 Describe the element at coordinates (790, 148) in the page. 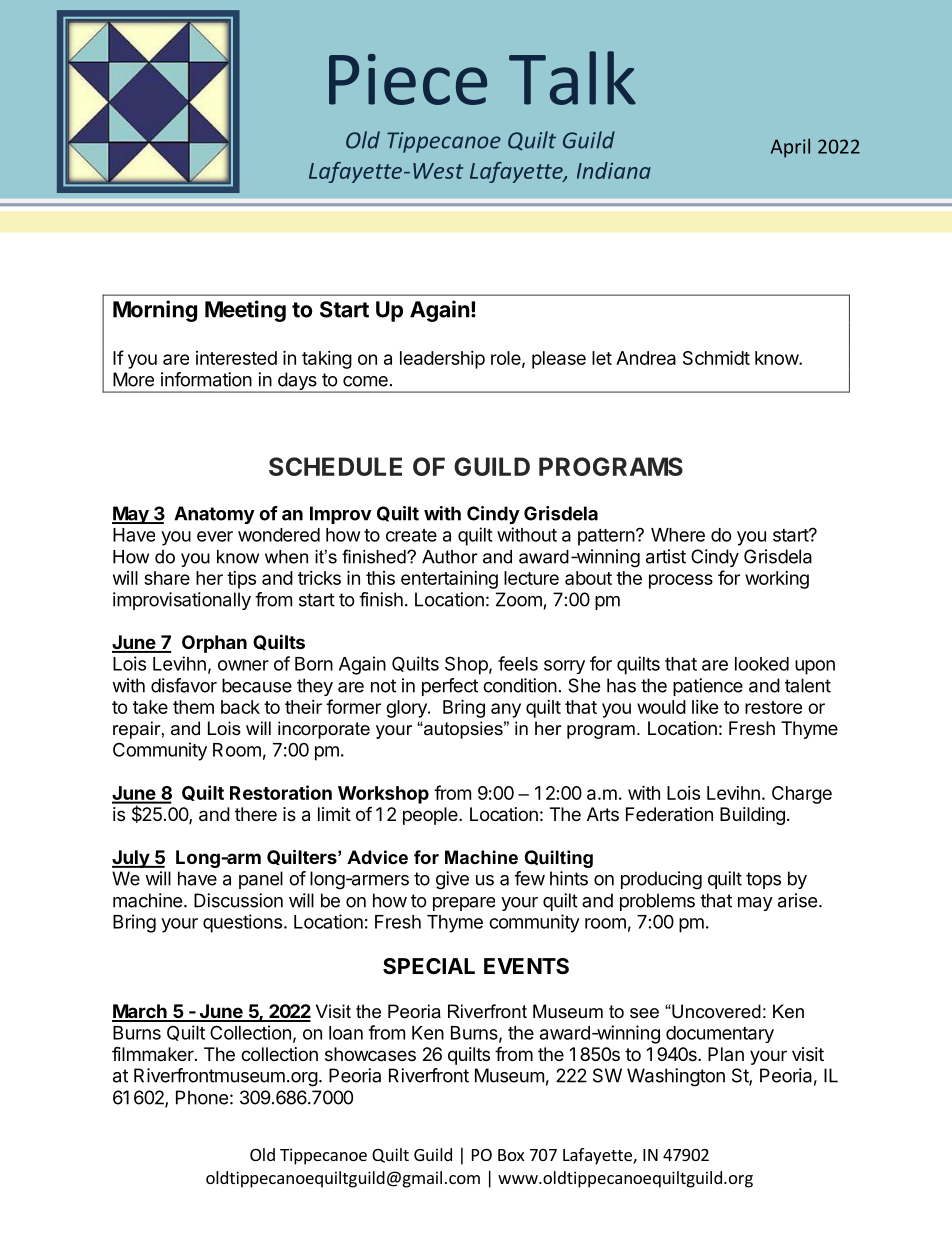

I see `April` at that location.
